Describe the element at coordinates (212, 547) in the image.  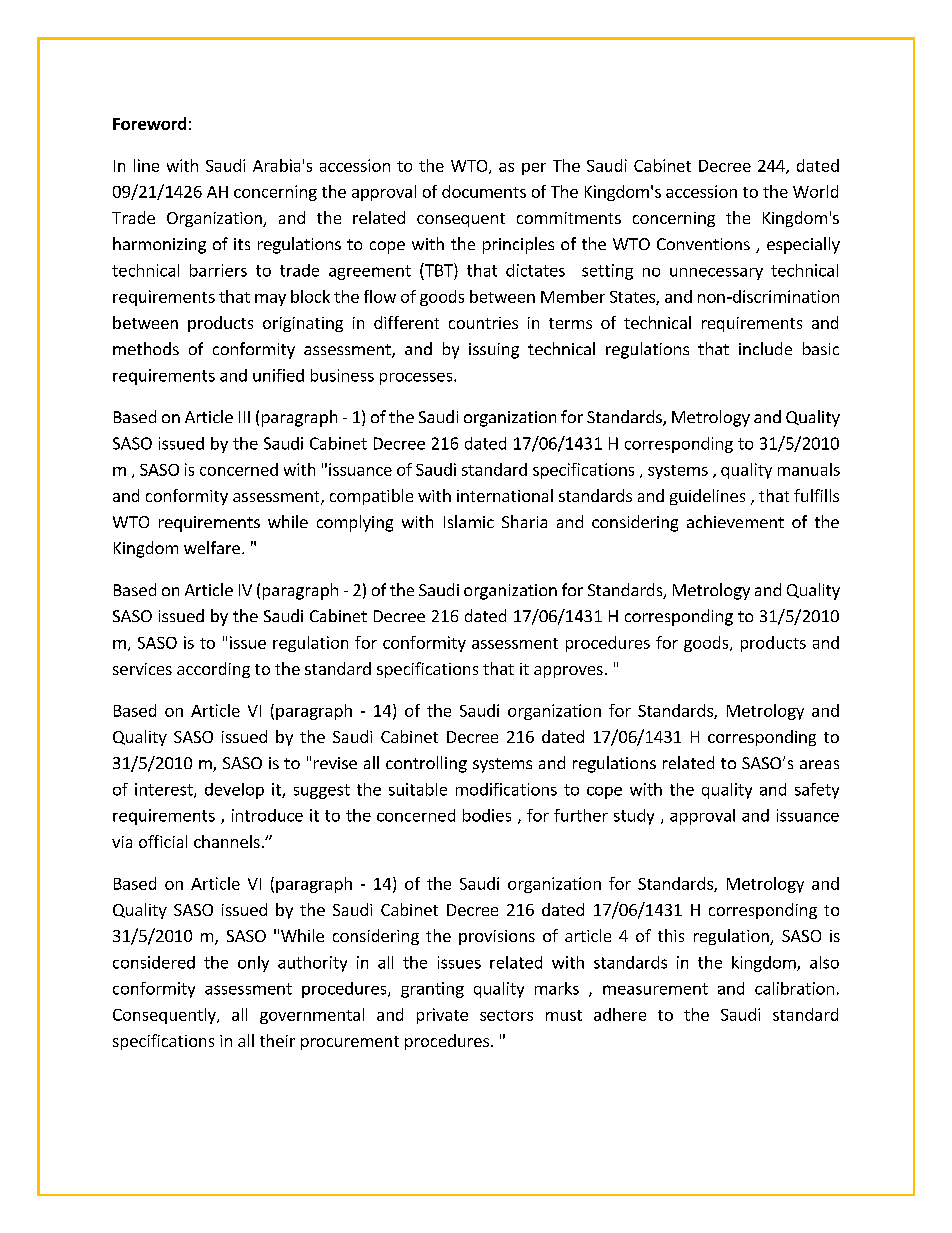
I see `welfare` at that location.
